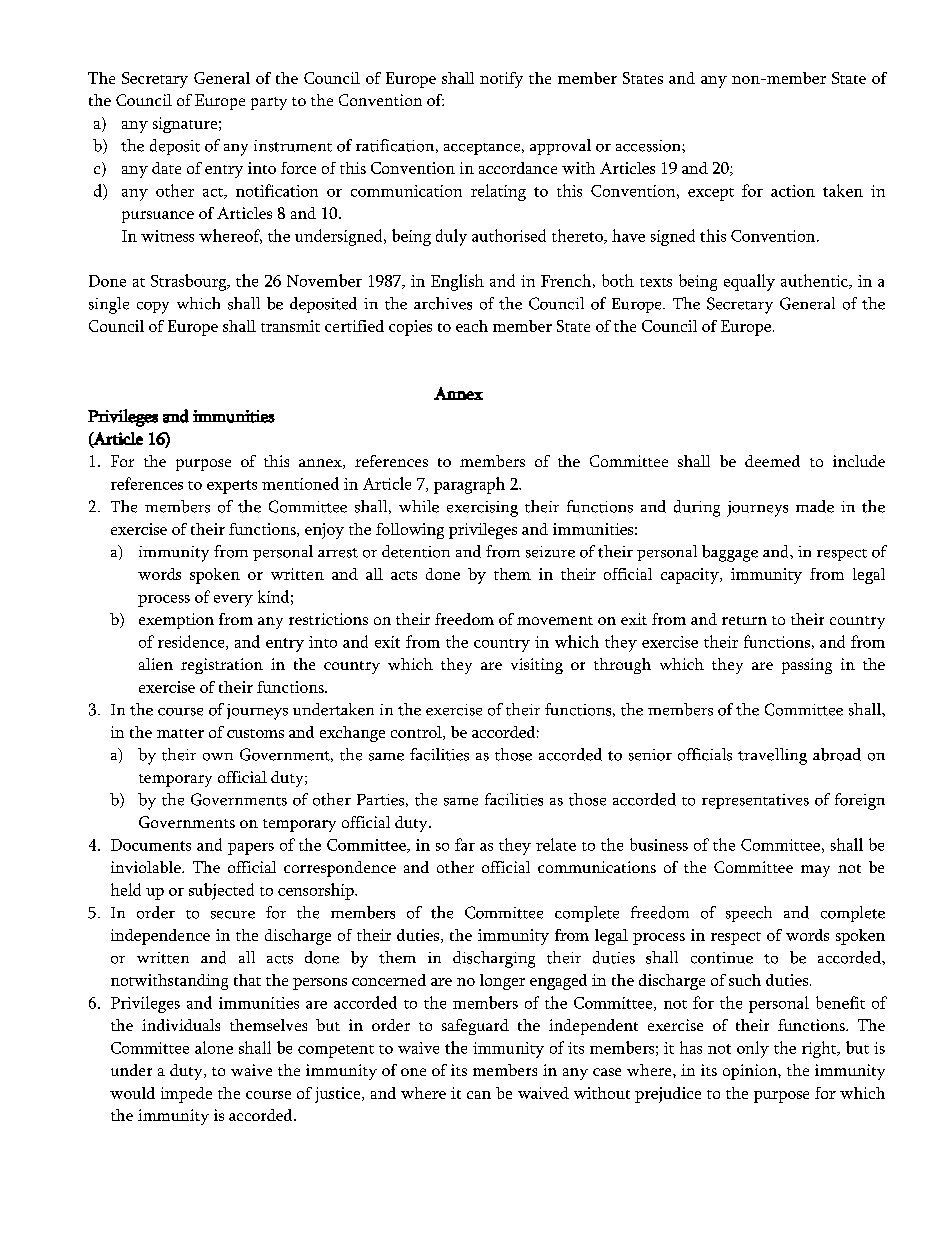 The width and height of the page is (952, 1233). What do you see at coordinates (218, 757) in the page?
I see `own` at bounding box center [218, 757].
